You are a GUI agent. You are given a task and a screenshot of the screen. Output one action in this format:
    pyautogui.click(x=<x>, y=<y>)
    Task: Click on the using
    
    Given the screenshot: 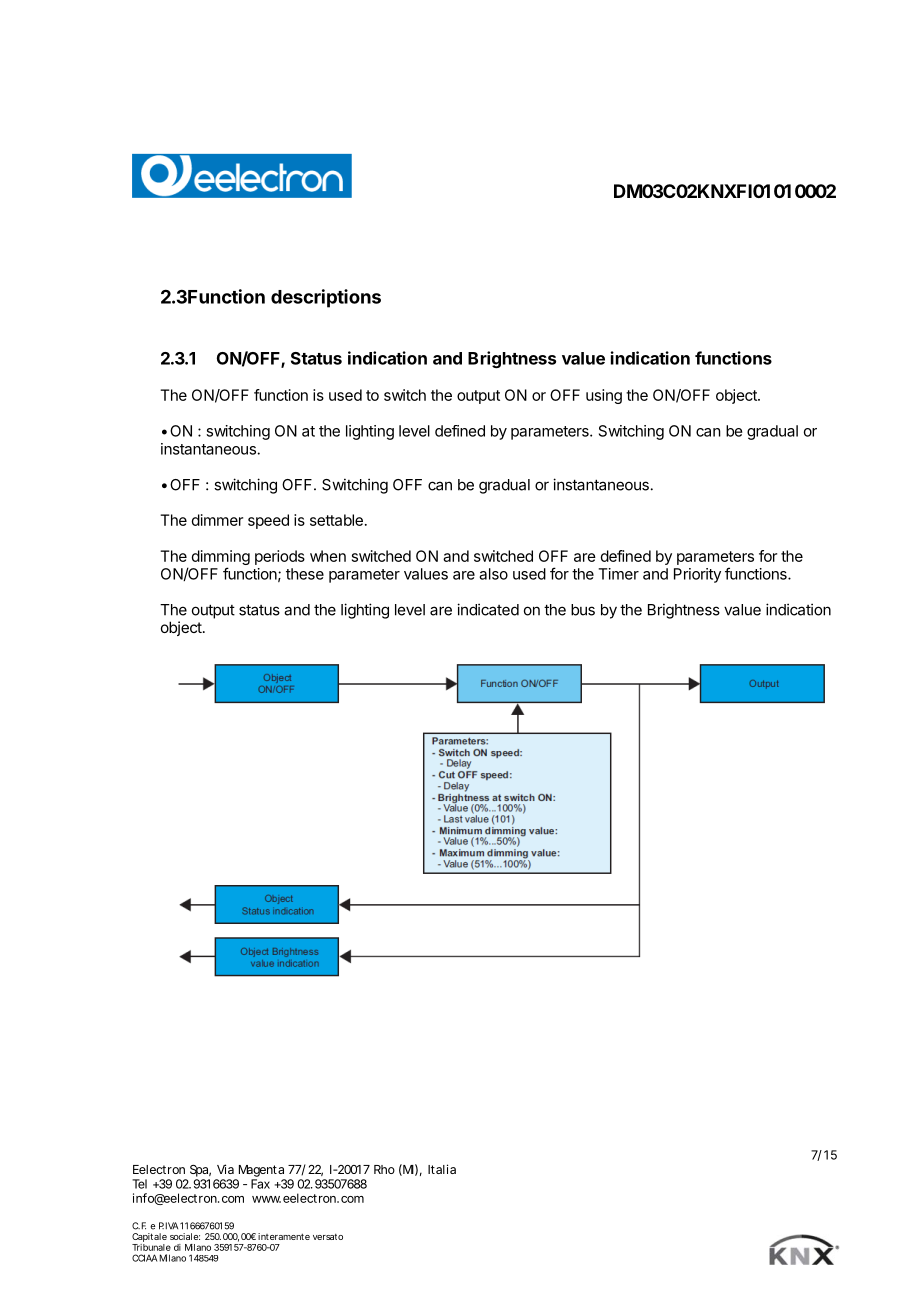 What is the action you would take?
    pyautogui.click(x=604, y=396)
